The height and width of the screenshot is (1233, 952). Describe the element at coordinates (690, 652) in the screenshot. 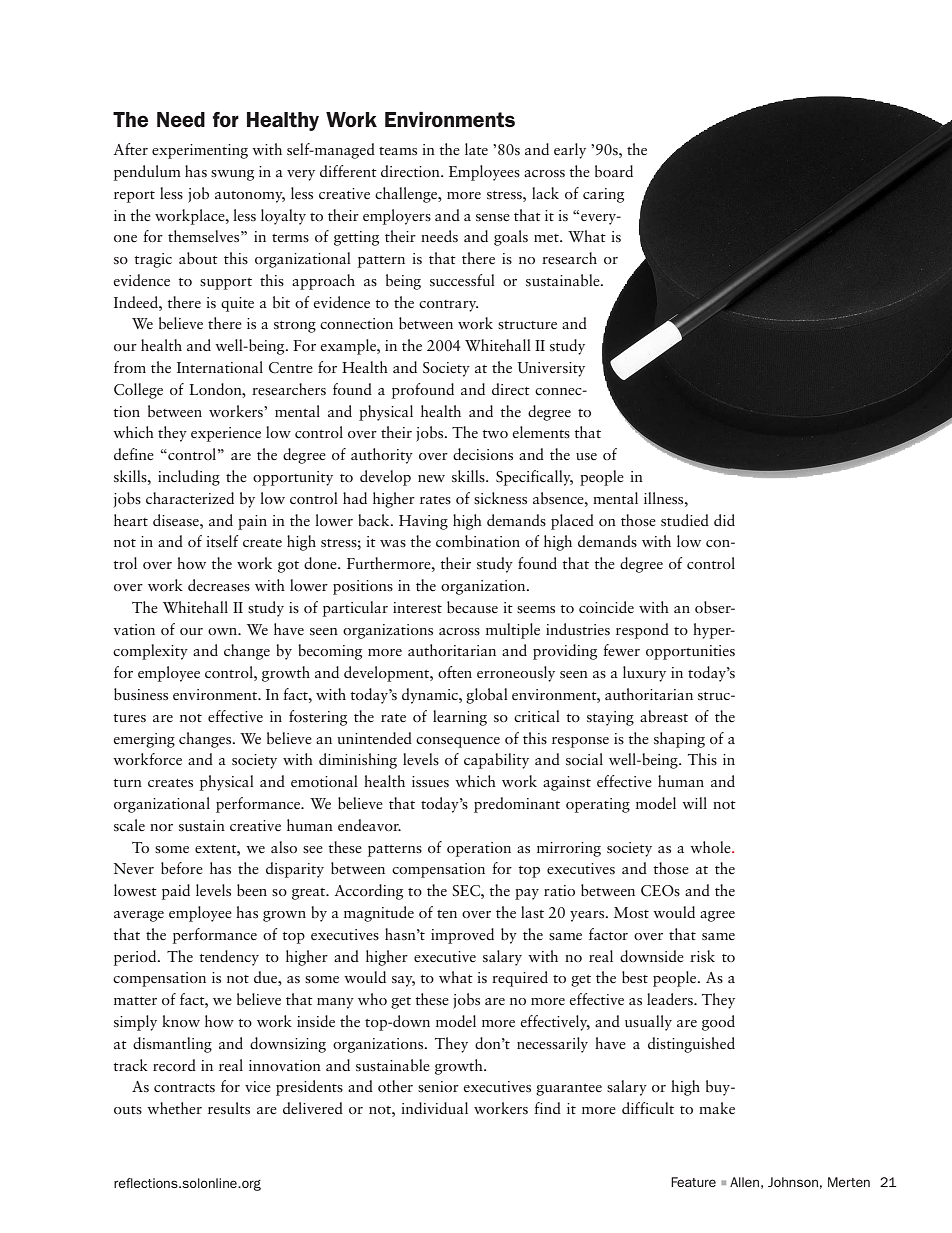

I see `opportunities` at that location.
